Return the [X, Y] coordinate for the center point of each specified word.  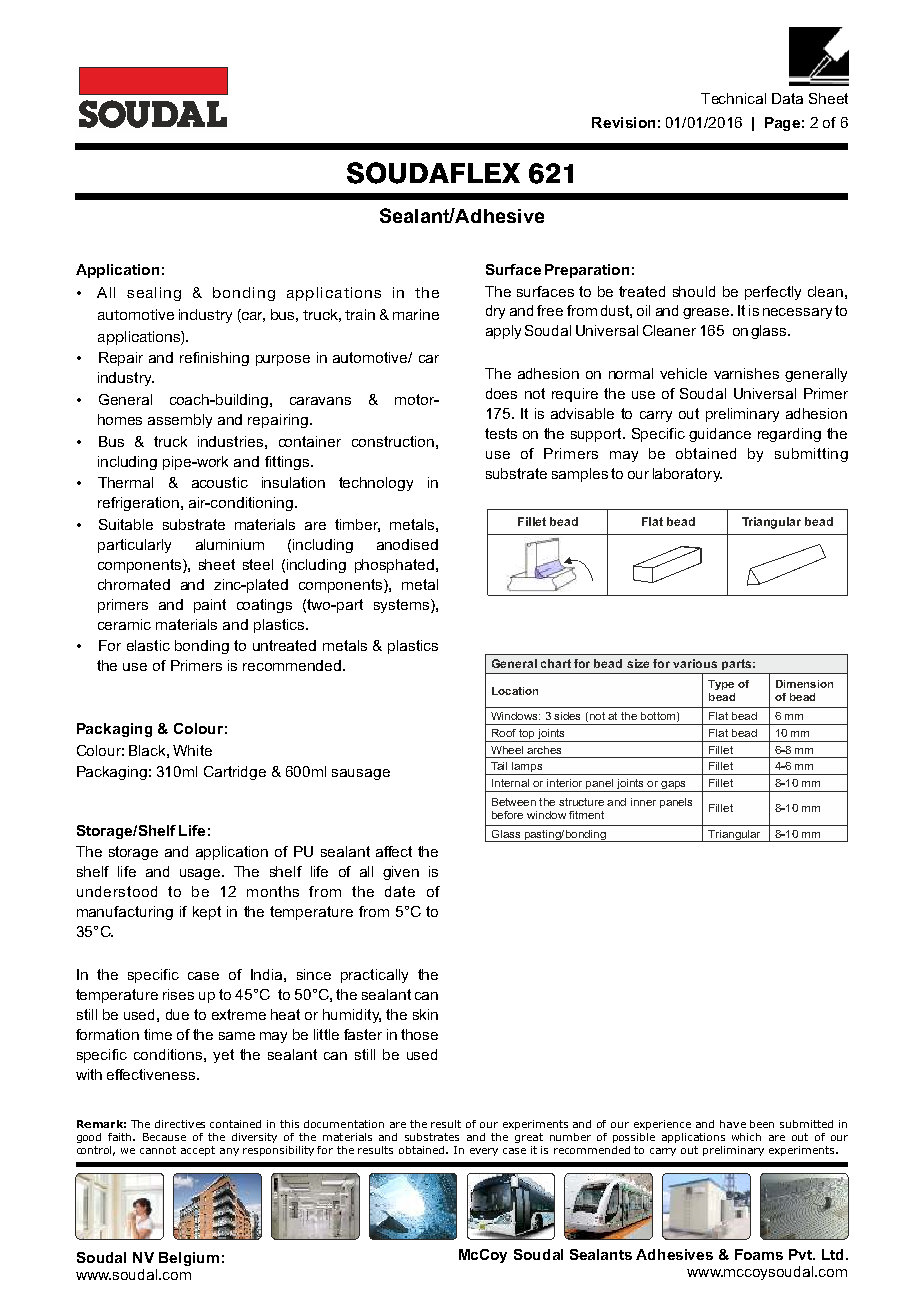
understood [117, 891]
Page [782, 124]
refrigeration [140, 504]
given [401, 873]
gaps [673, 786]
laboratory [687, 475]
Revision [623, 122]
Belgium [189, 1259]
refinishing [214, 359]
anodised [407, 544]
